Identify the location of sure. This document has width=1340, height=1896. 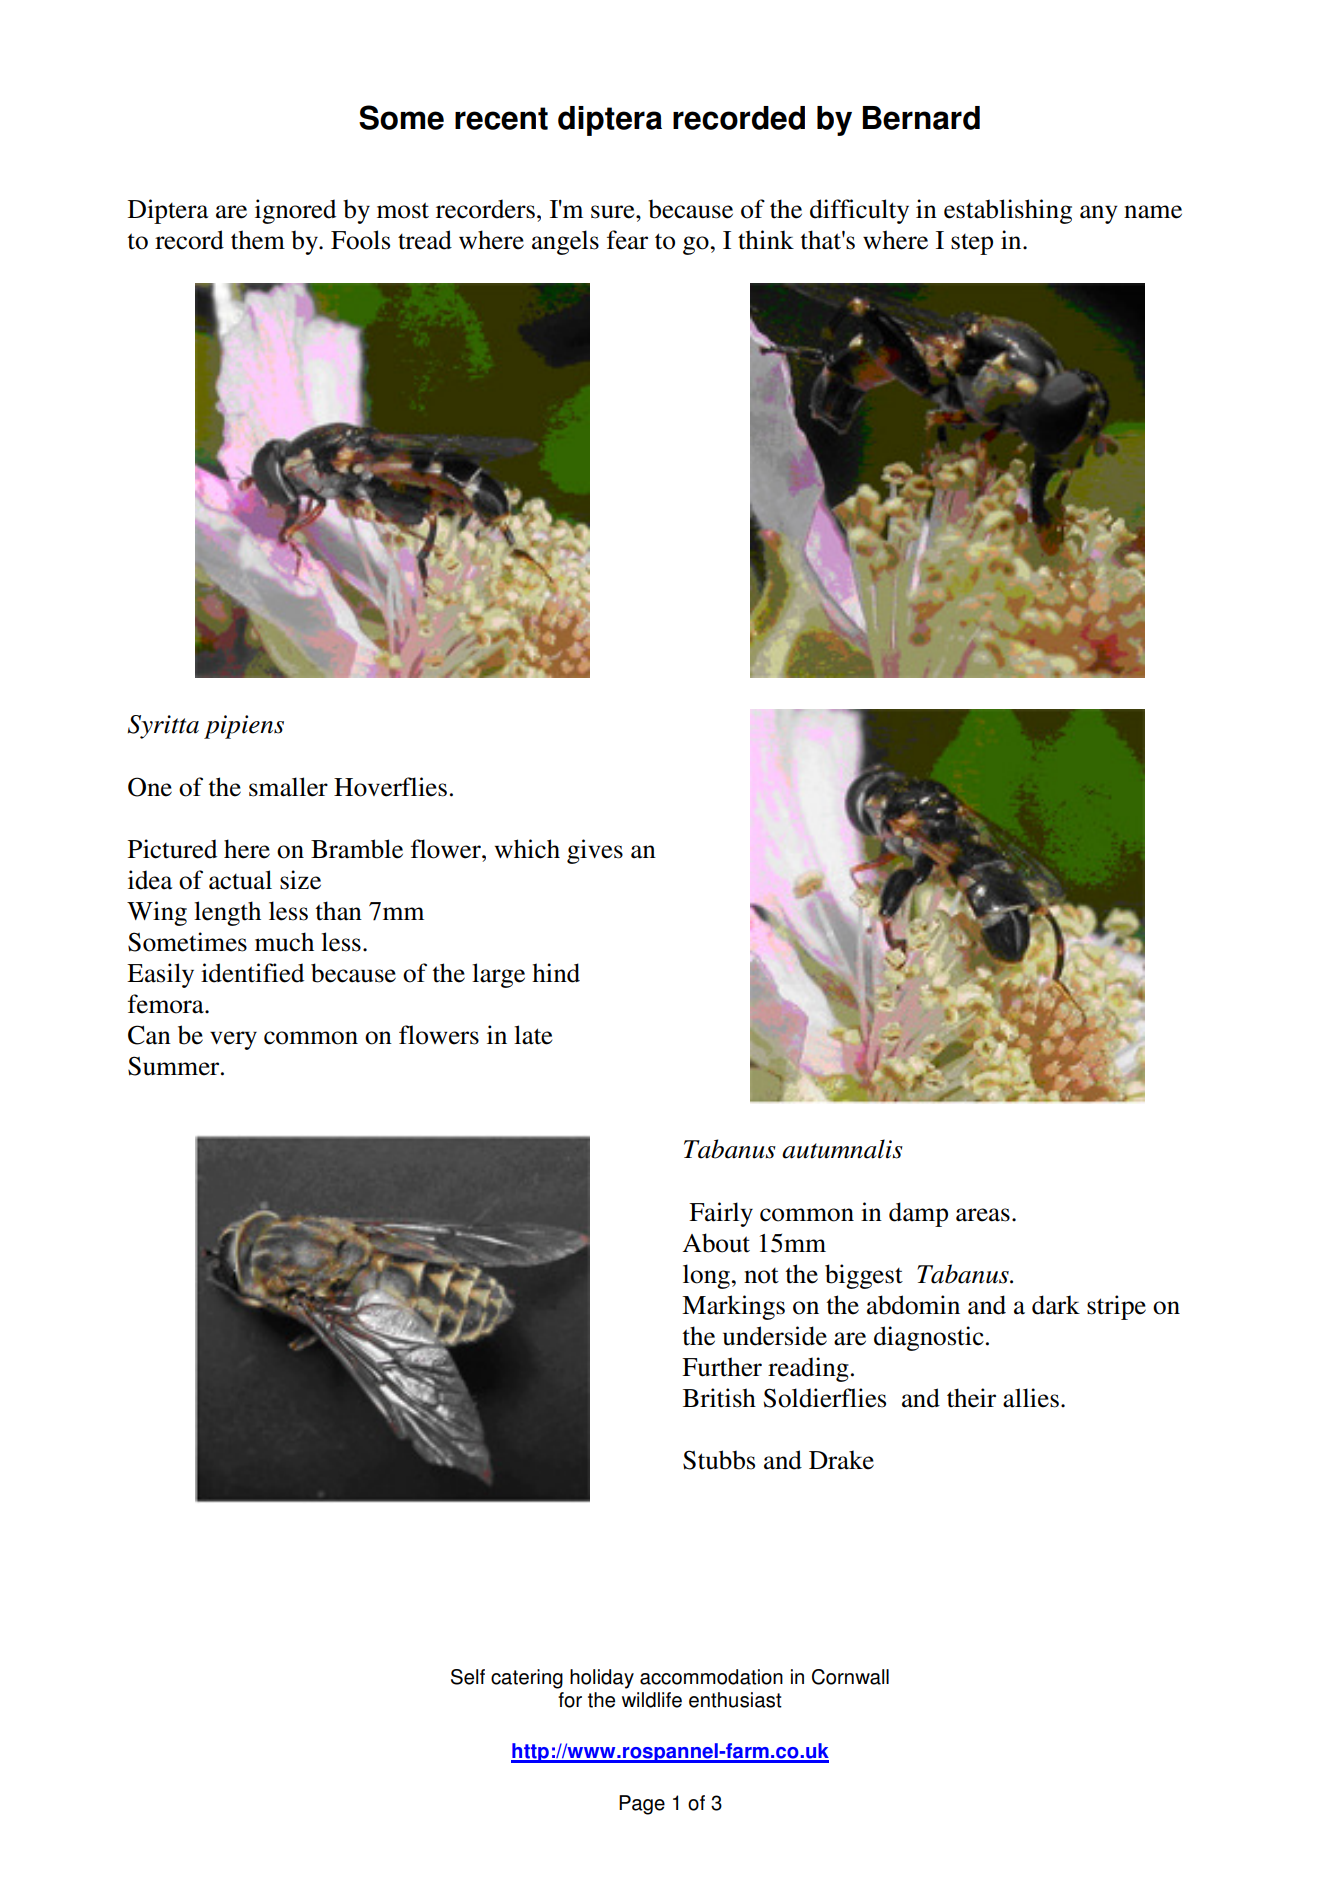
(614, 212).
